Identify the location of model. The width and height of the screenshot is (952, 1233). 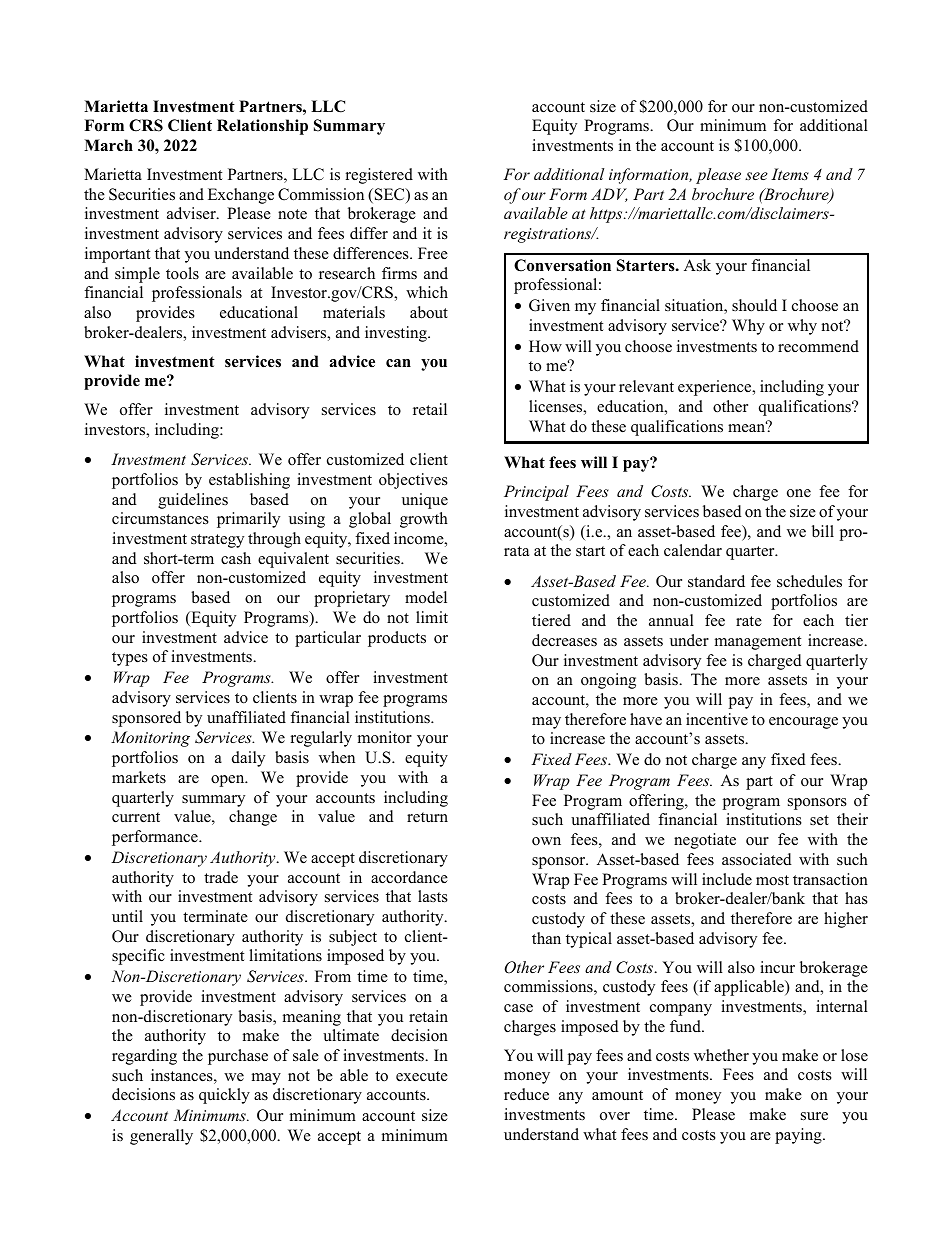
(426, 597).
